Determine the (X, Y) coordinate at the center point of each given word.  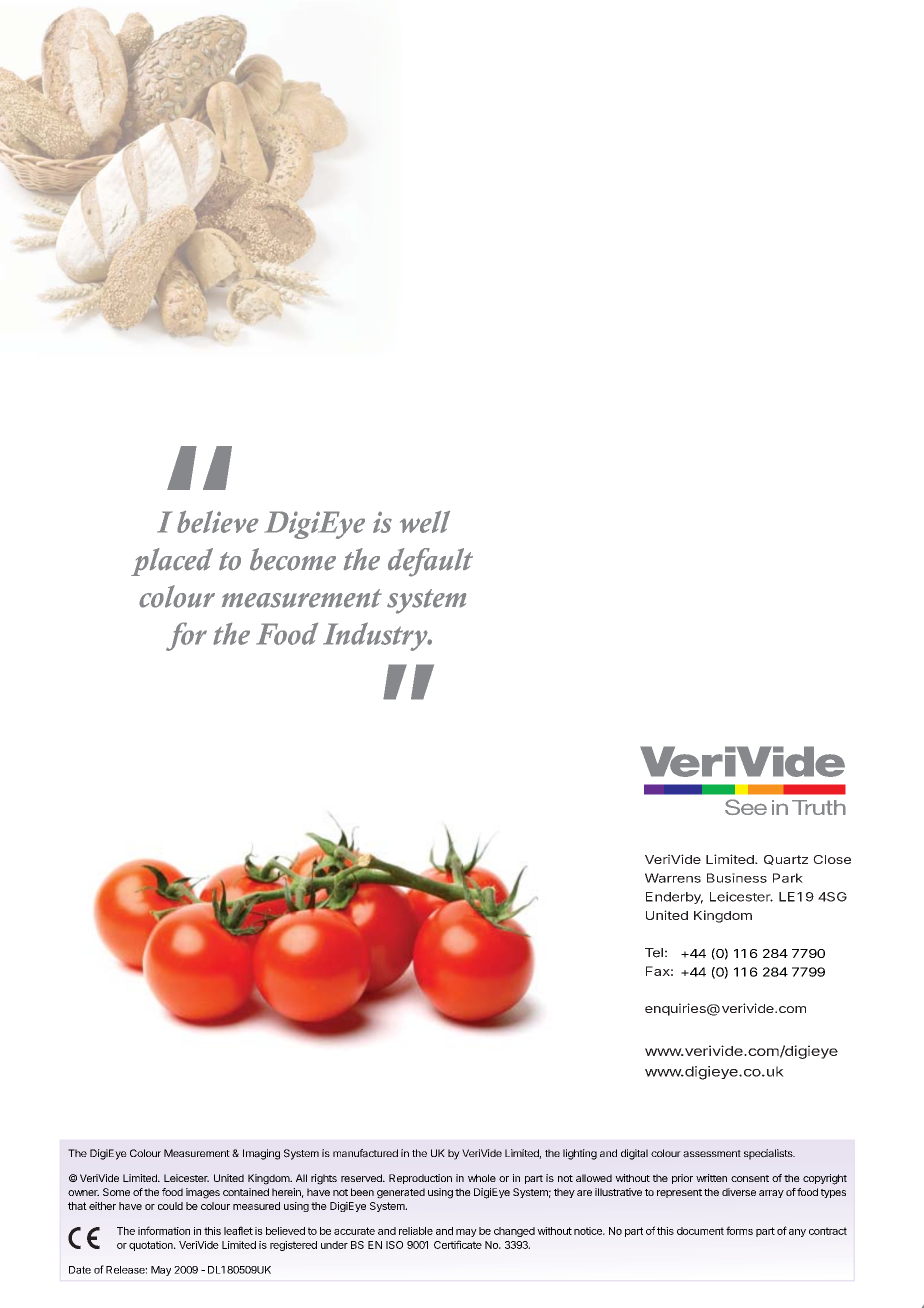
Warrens (673, 878)
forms (739, 1230)
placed (172, 562)
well (425, 521)
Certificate (458, 1244)
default (430, 562)
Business (737, 878)
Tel (654, 953)
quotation (152, 1246)
